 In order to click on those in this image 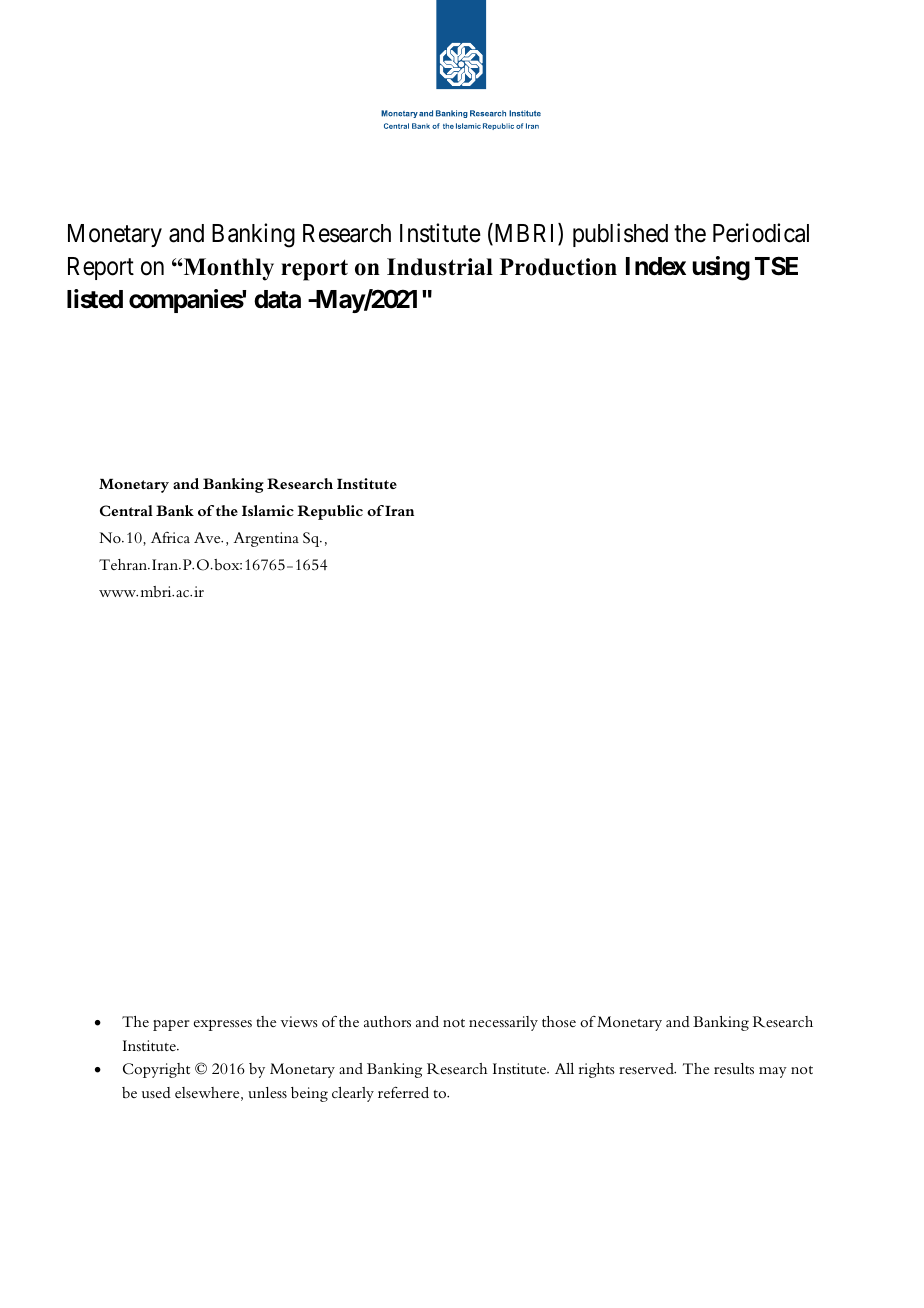, I will do `click(559, 1022)`.
